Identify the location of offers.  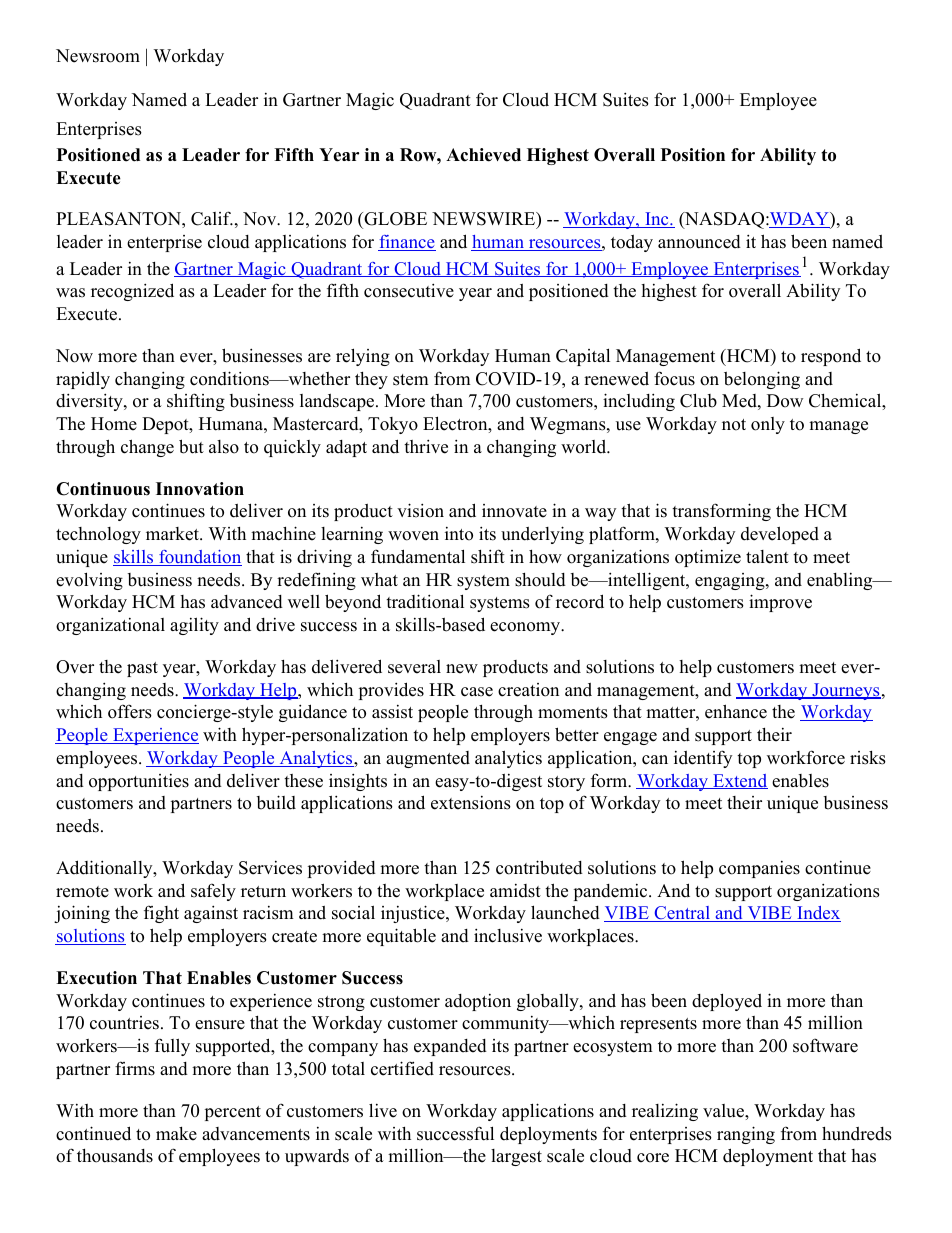
(130, 711).
